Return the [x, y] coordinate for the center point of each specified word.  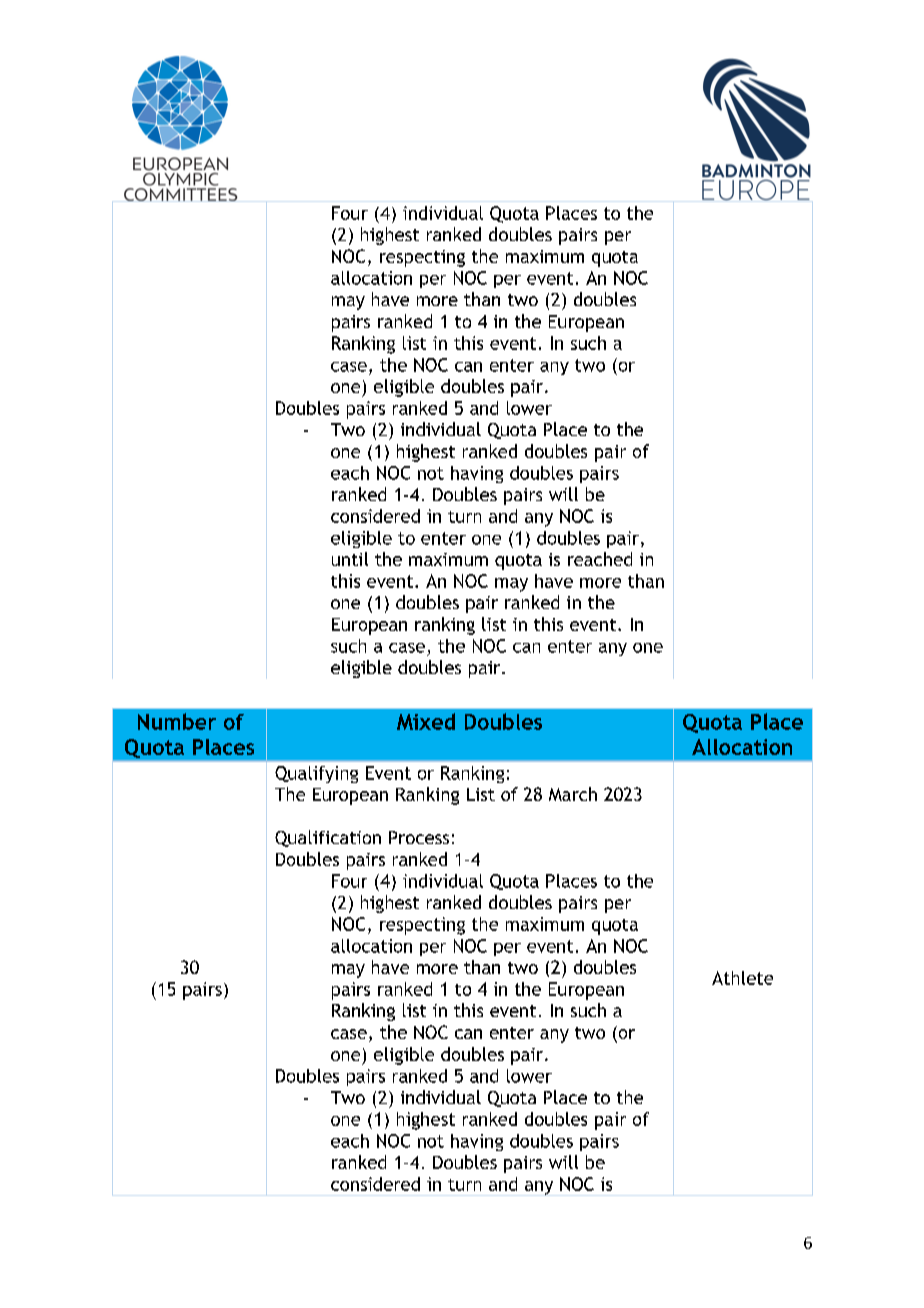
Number [177, 721]
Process [419, 837]
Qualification [328, 838]
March [573, 794]
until [350, 559]
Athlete [742, 978]
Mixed [426, 721]
